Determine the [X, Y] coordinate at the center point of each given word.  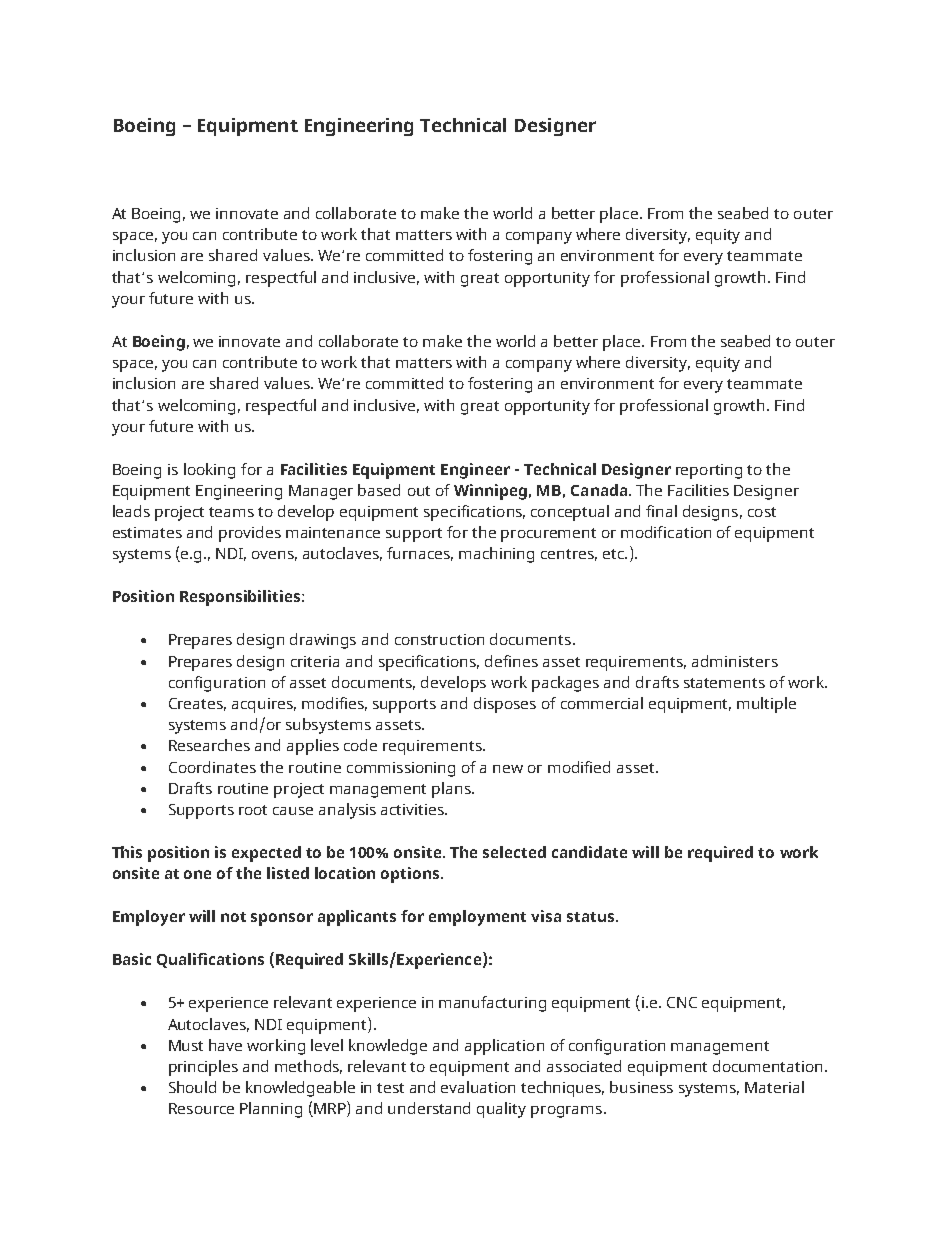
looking [209, 471]
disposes [505, 705]
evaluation [478, 1087]
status [592, 917]
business [641, 1087]
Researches [209, 745]
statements [724, 683]
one [197, 874]
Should [192, 1087]
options [411, 875]
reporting [709, 471]
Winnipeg [490, 492]
